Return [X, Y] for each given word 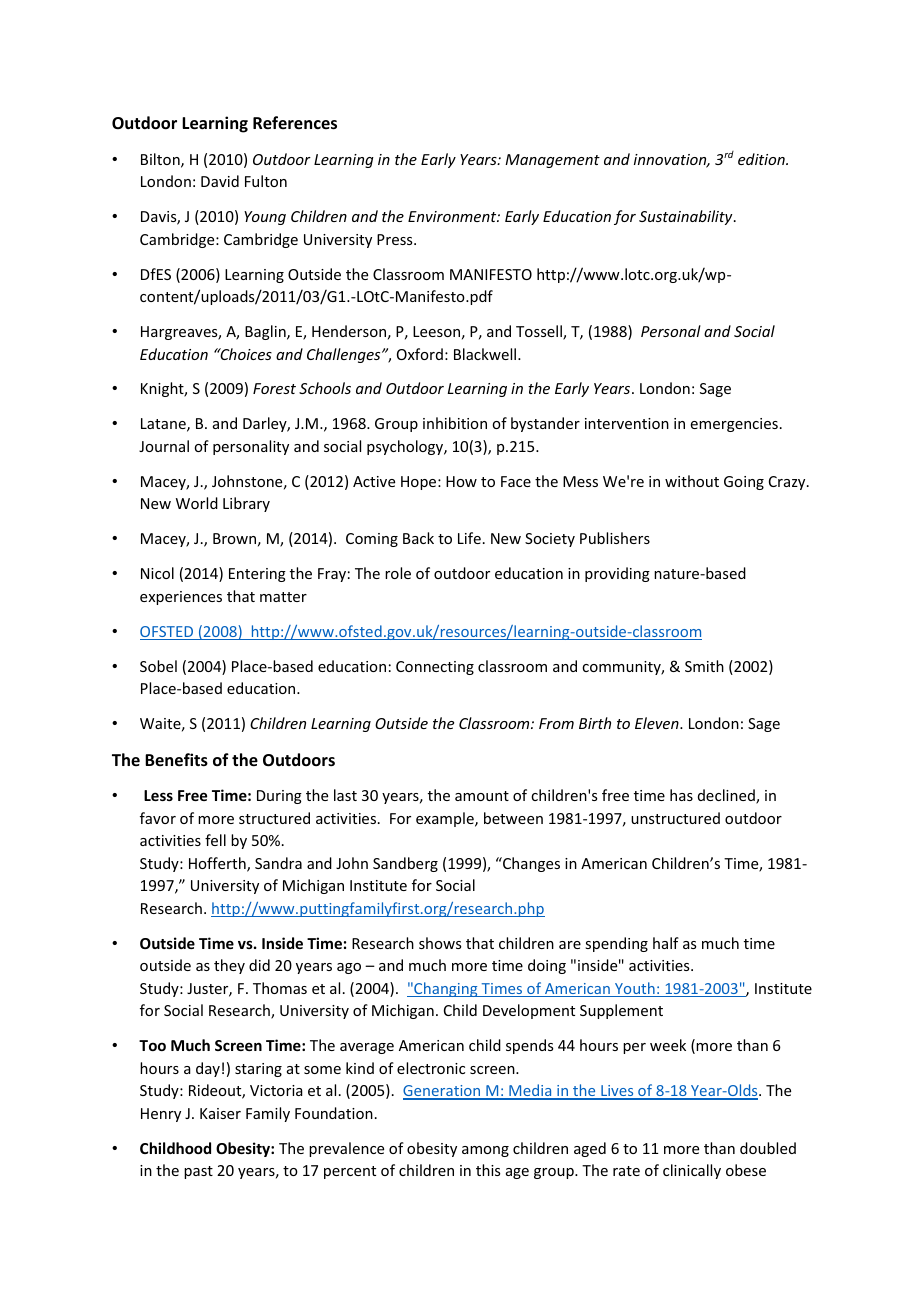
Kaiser [220, 1113]
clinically [692, 1171]
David [220, 181]
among [485, 1151]
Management [552, 161]
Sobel [158, 666]
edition [762, 159]
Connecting [435, 668]
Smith [704, 666]
